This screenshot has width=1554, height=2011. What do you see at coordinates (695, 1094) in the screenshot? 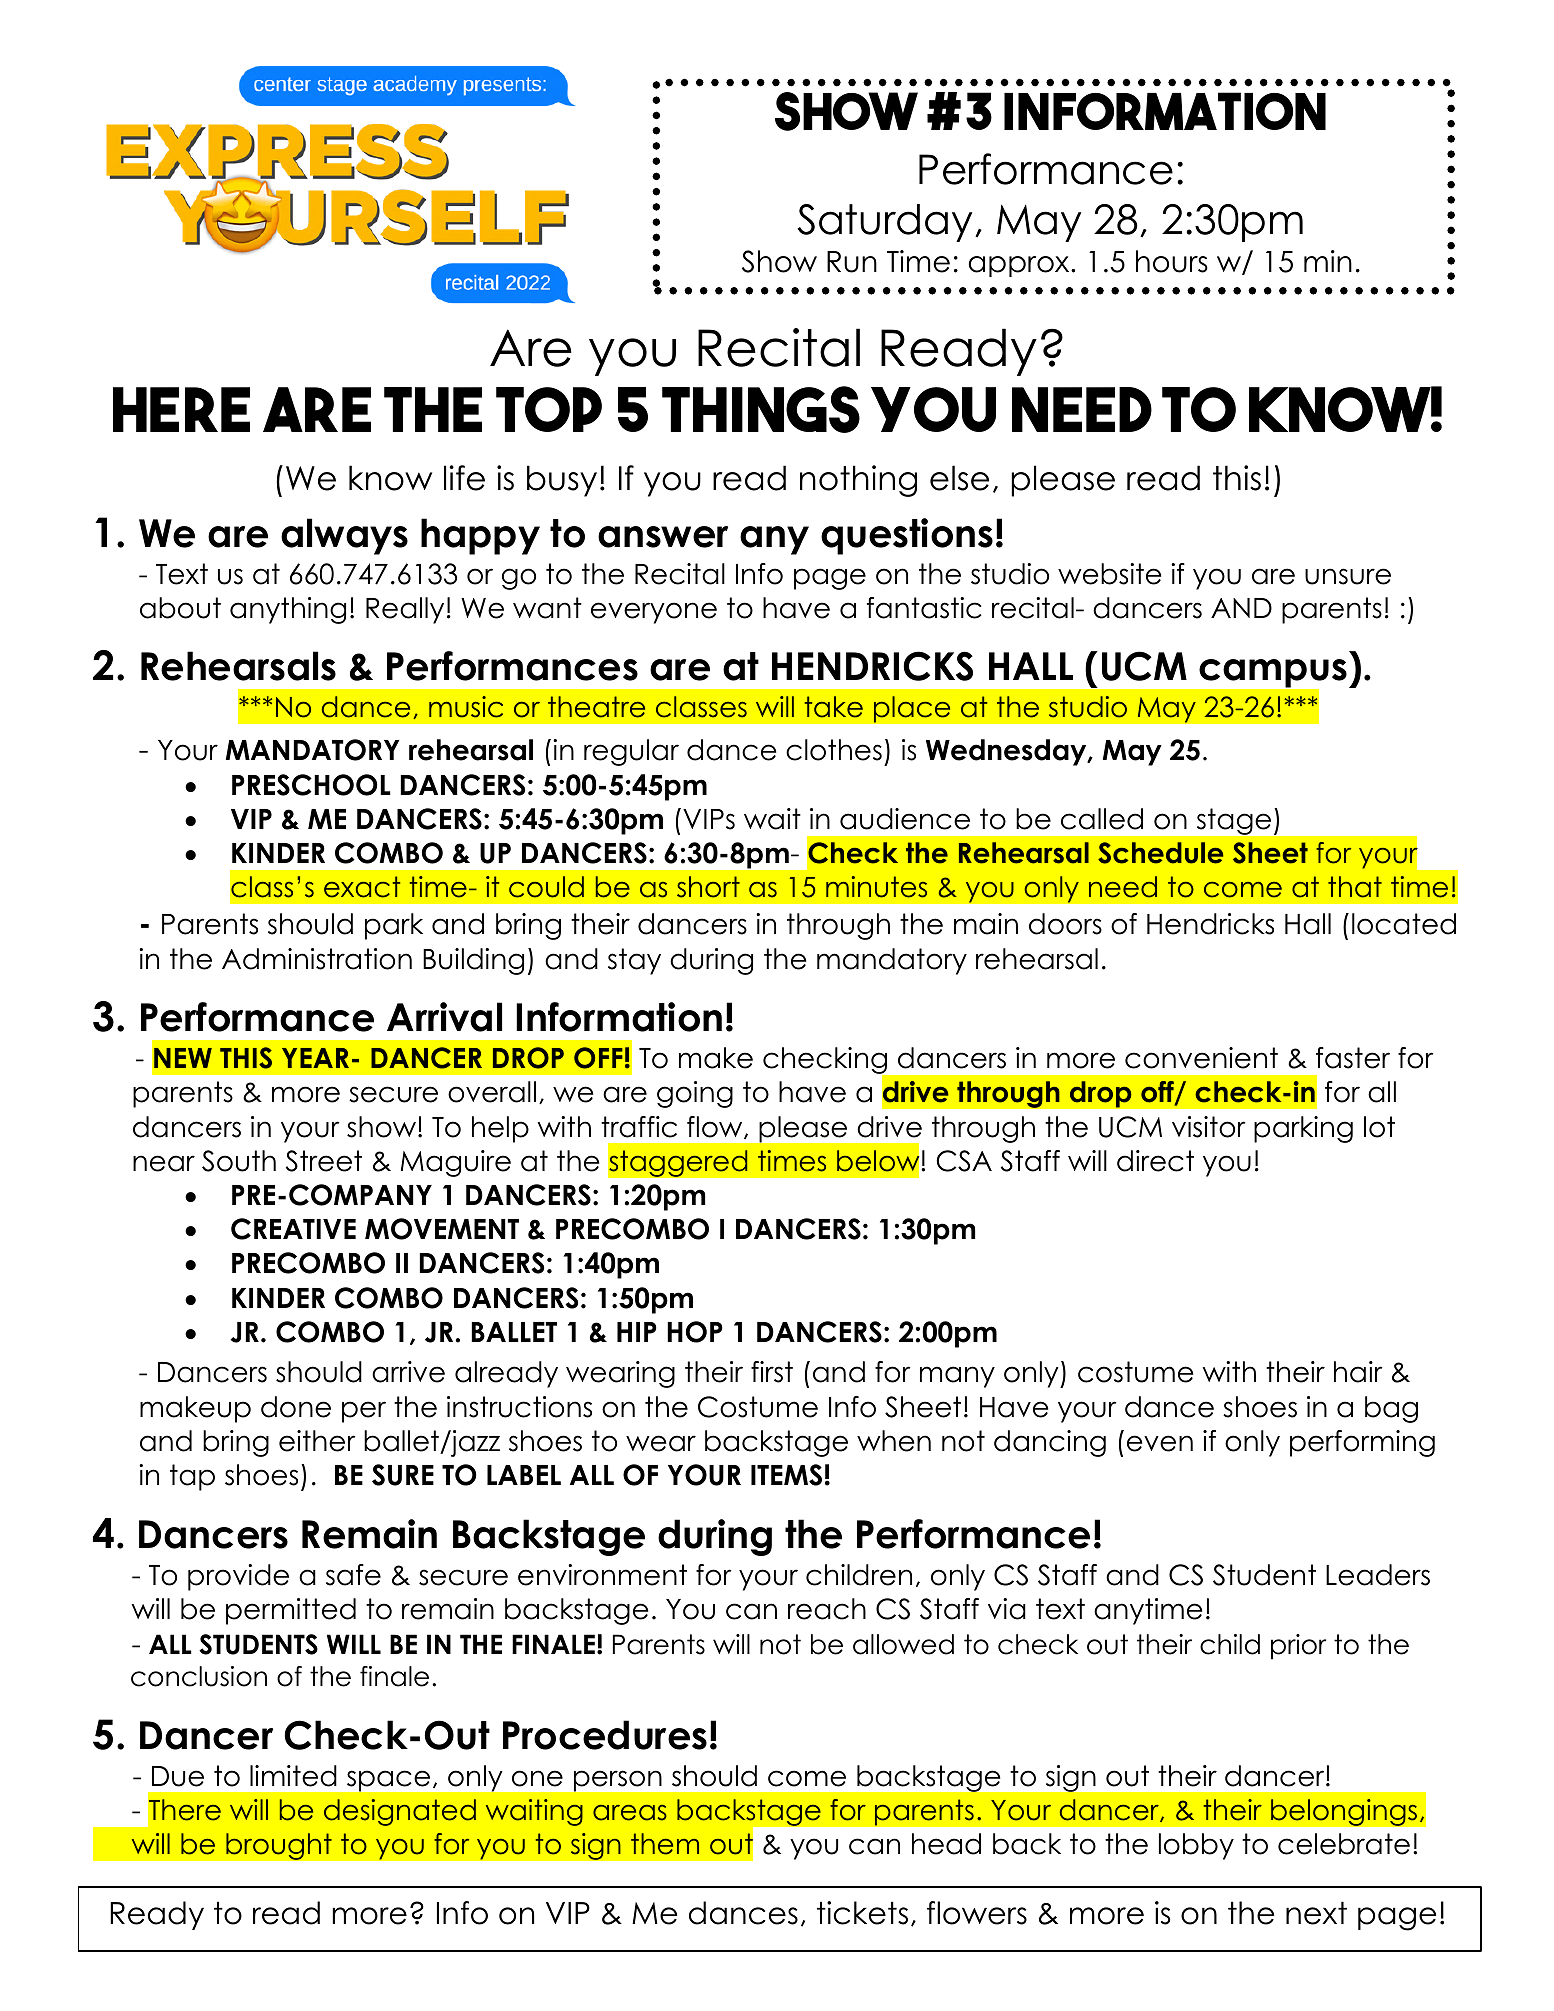
I see `going` at bounding box center [695, 1094].
